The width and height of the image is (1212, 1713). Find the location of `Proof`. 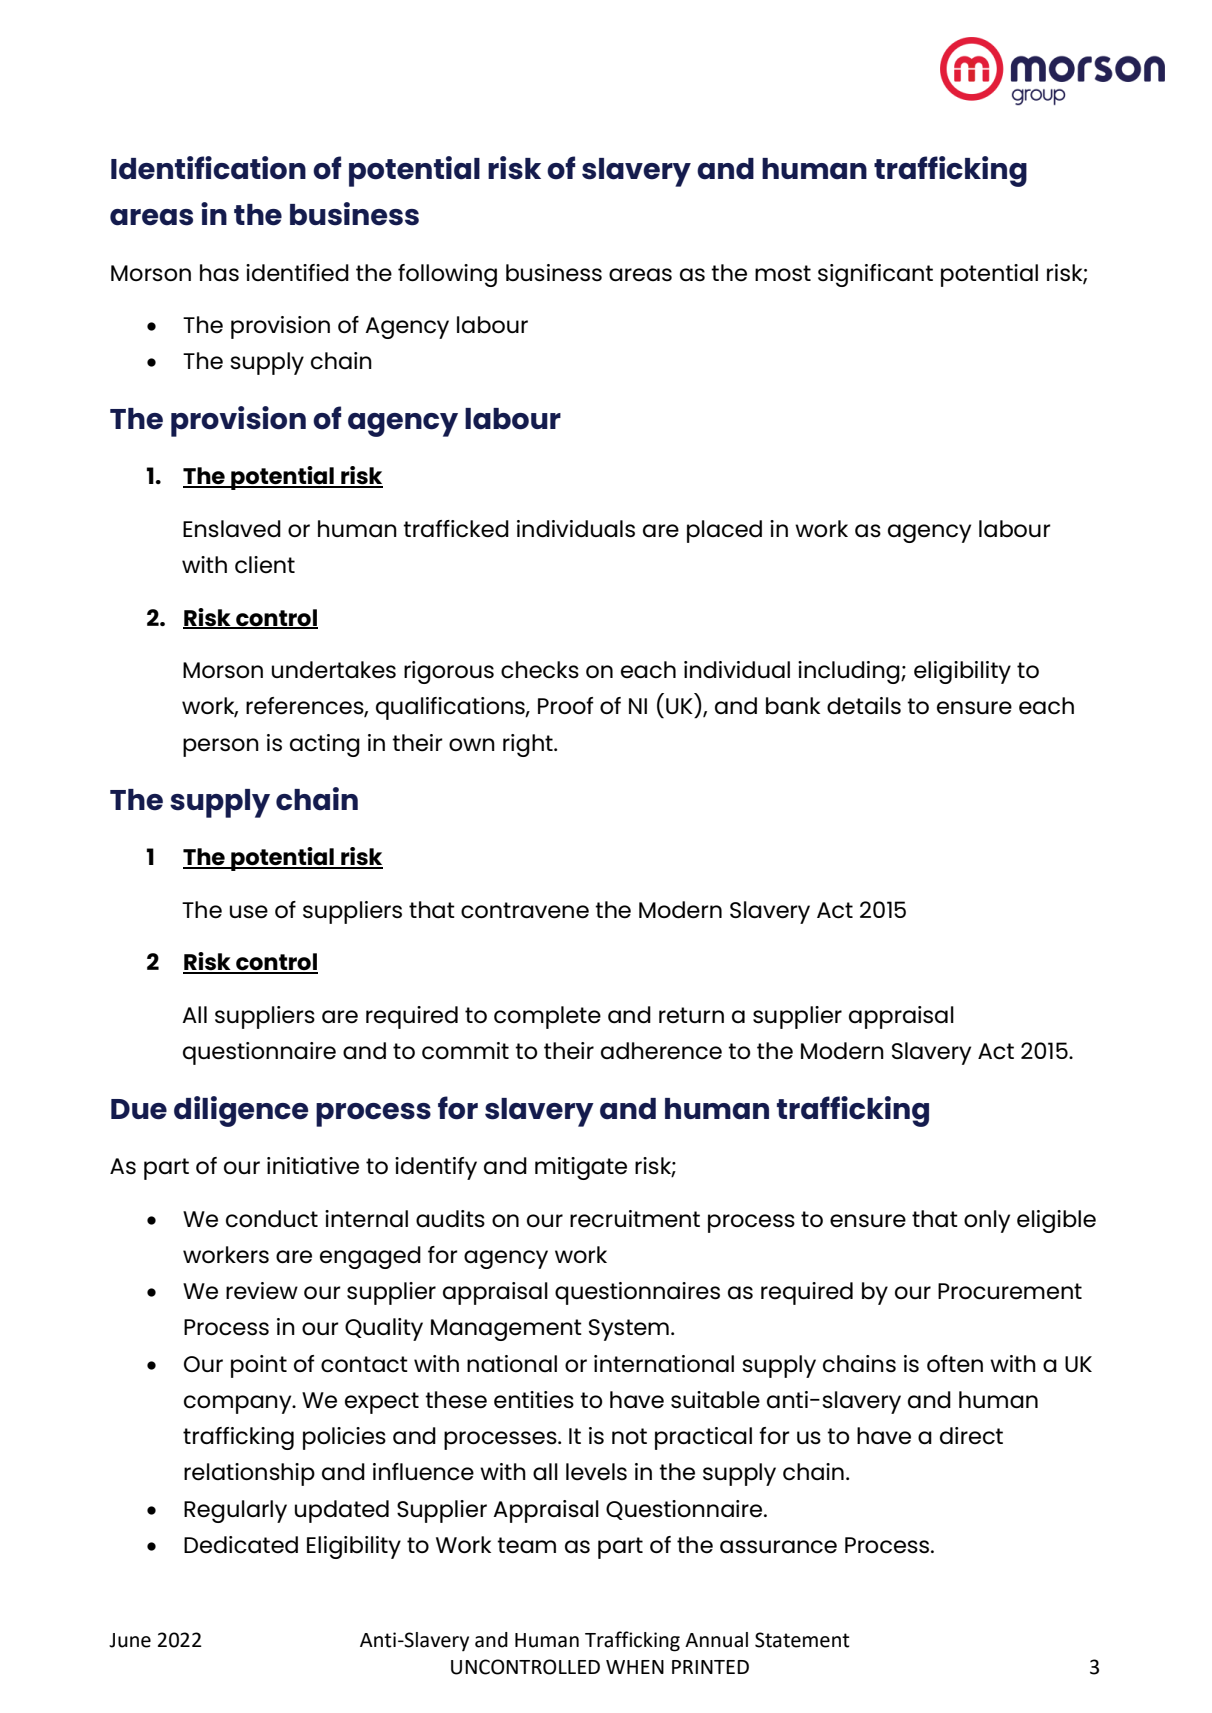

Proof is located at coordinates (566, 705).
